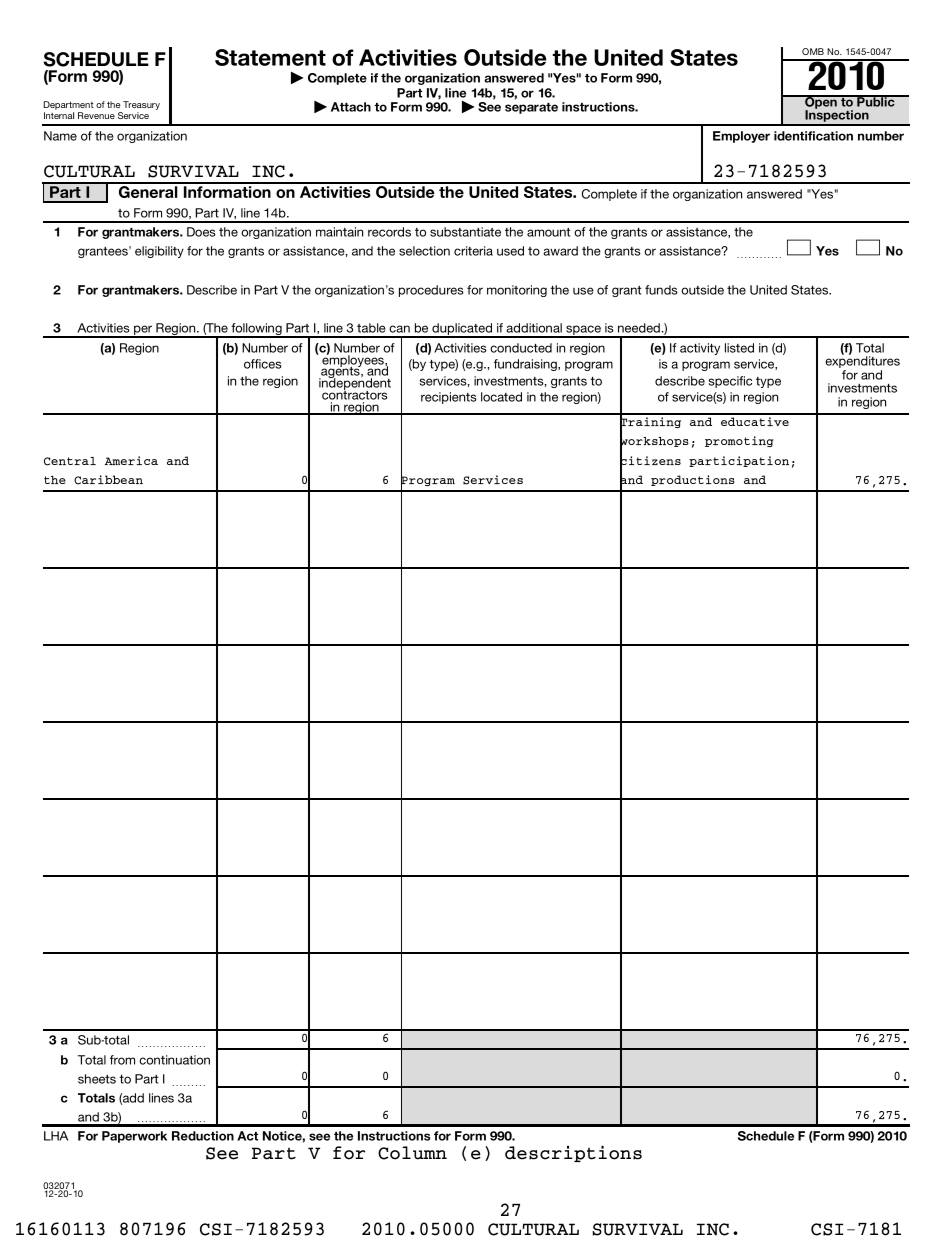  Describe the element at coordinates (134, 1137) in the screenshot. I see `Paperwork` at that location.
